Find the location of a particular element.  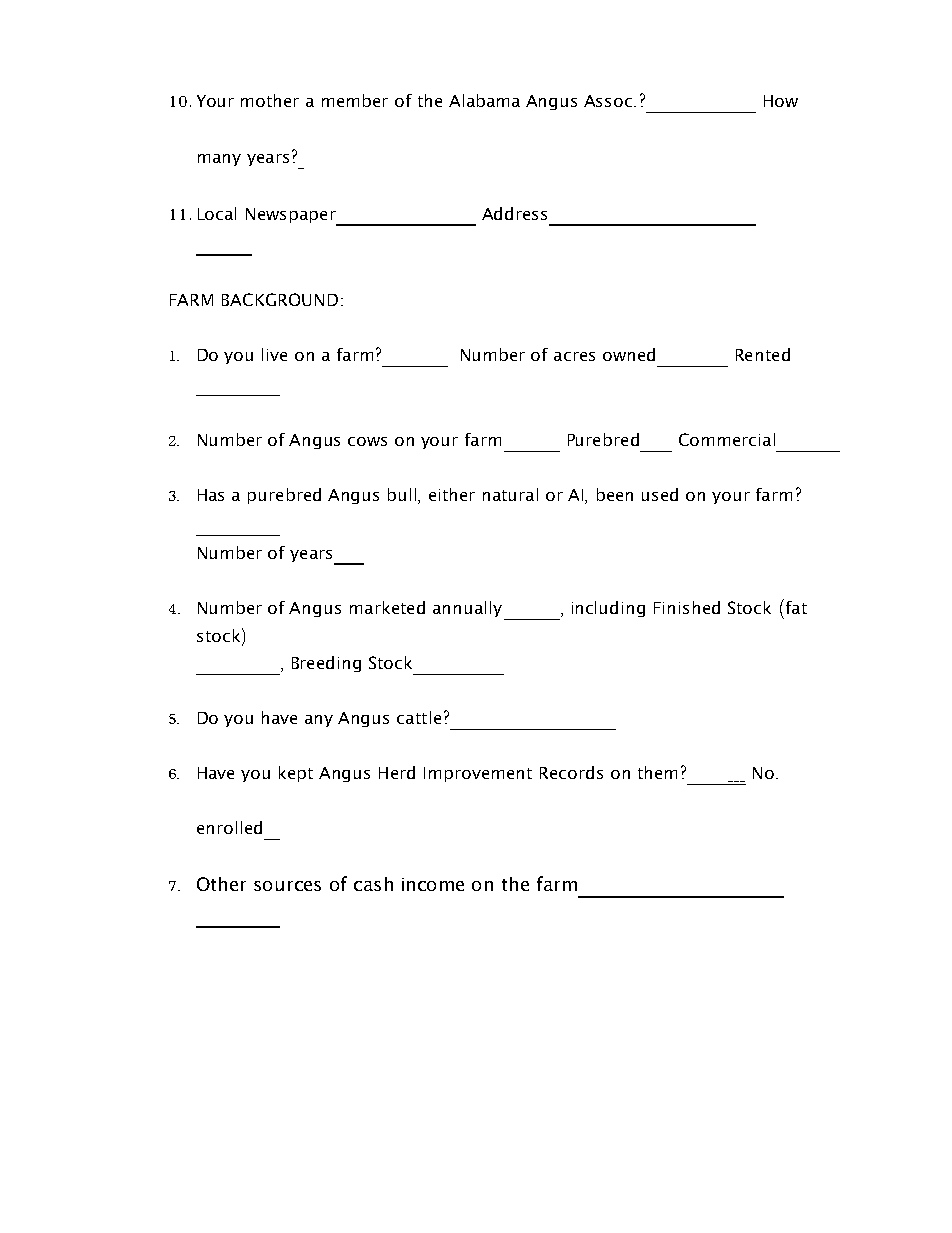

used is located at coordinates (660, 494).
